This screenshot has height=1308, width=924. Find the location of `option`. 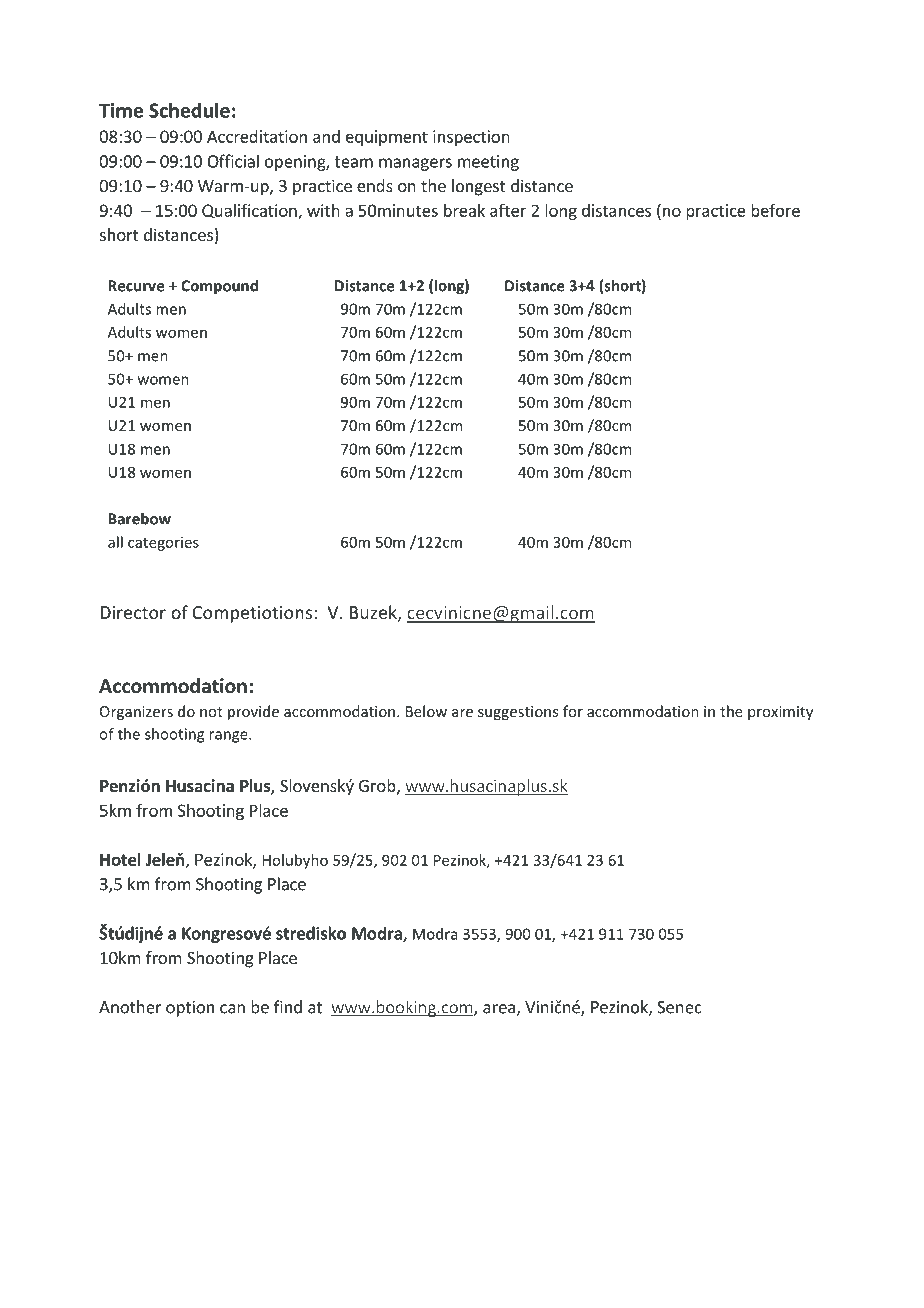

option is located at coordinates (190, 1009).
